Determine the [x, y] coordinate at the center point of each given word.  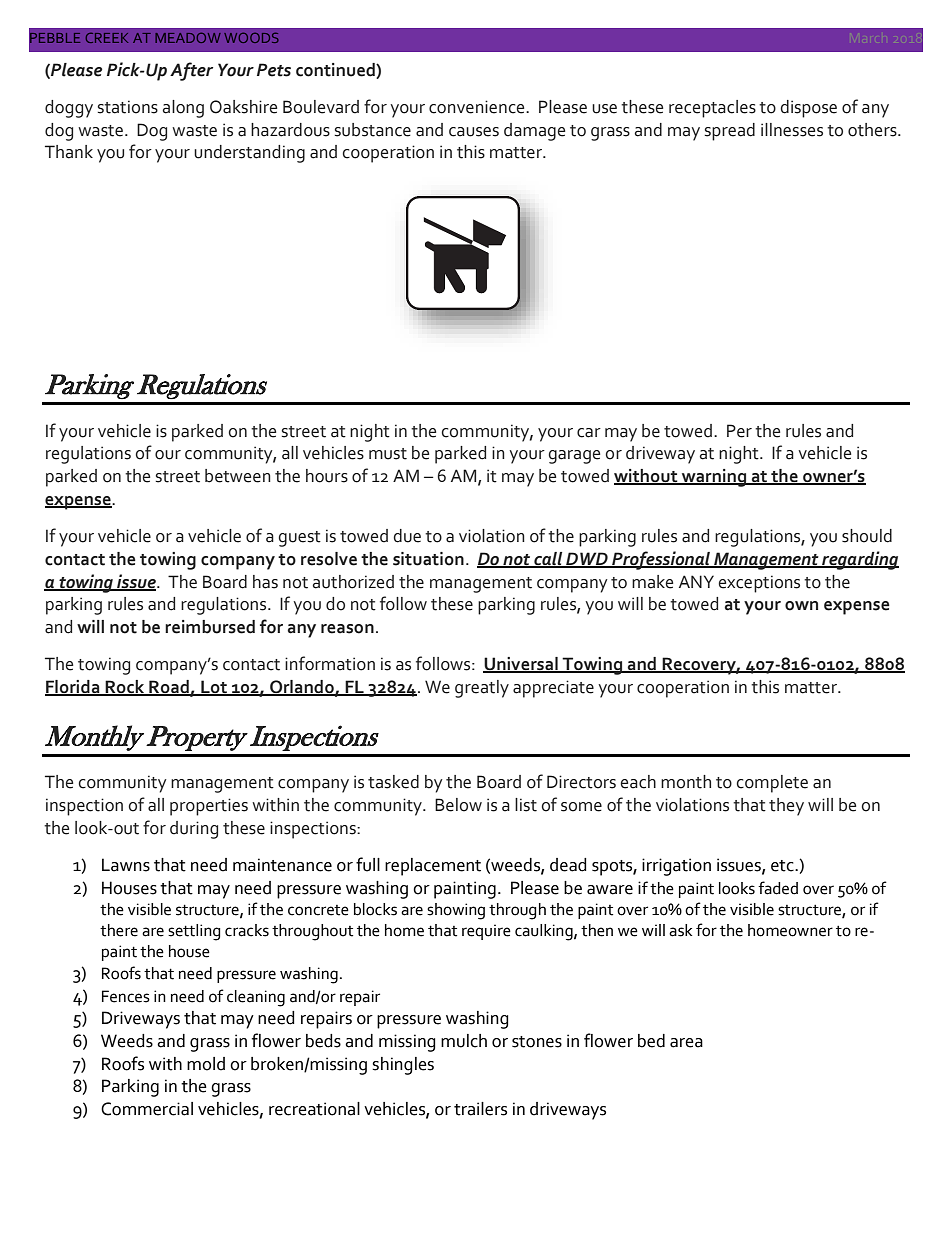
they [786, 807]
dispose [808, 109]
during [194, 830]
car [589, 433]
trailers [480, 1109]
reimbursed [210, 627]
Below [458, 805]
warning [714, 478]
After [191, 71]
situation [428, 559]
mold [206, 1064]
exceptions [759, 584]
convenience [478, 107]
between [238, 476]
